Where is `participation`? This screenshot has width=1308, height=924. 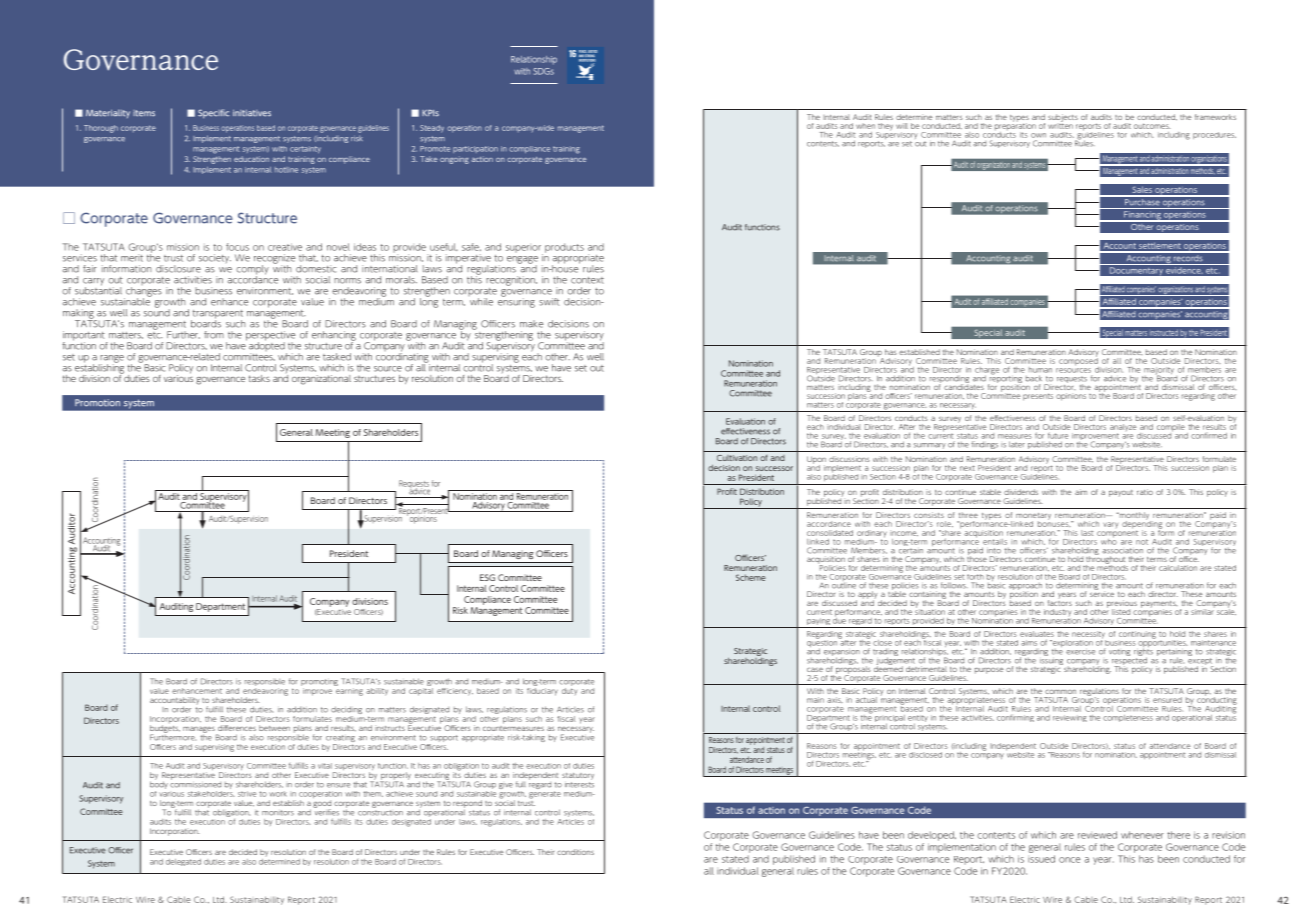 participation is located at coordinates (475, 149).
